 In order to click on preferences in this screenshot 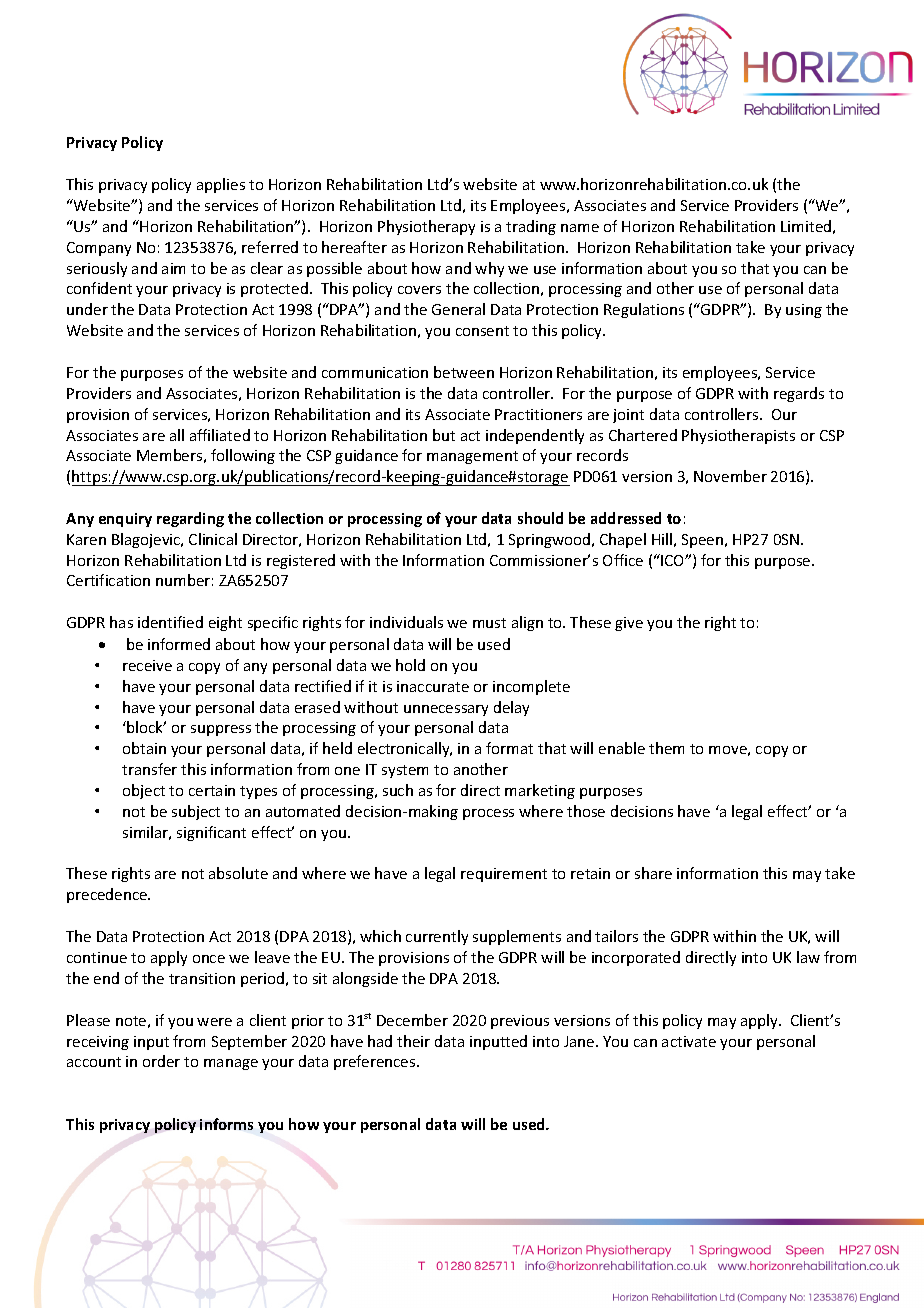, I will do `click(376, 1062)`.
